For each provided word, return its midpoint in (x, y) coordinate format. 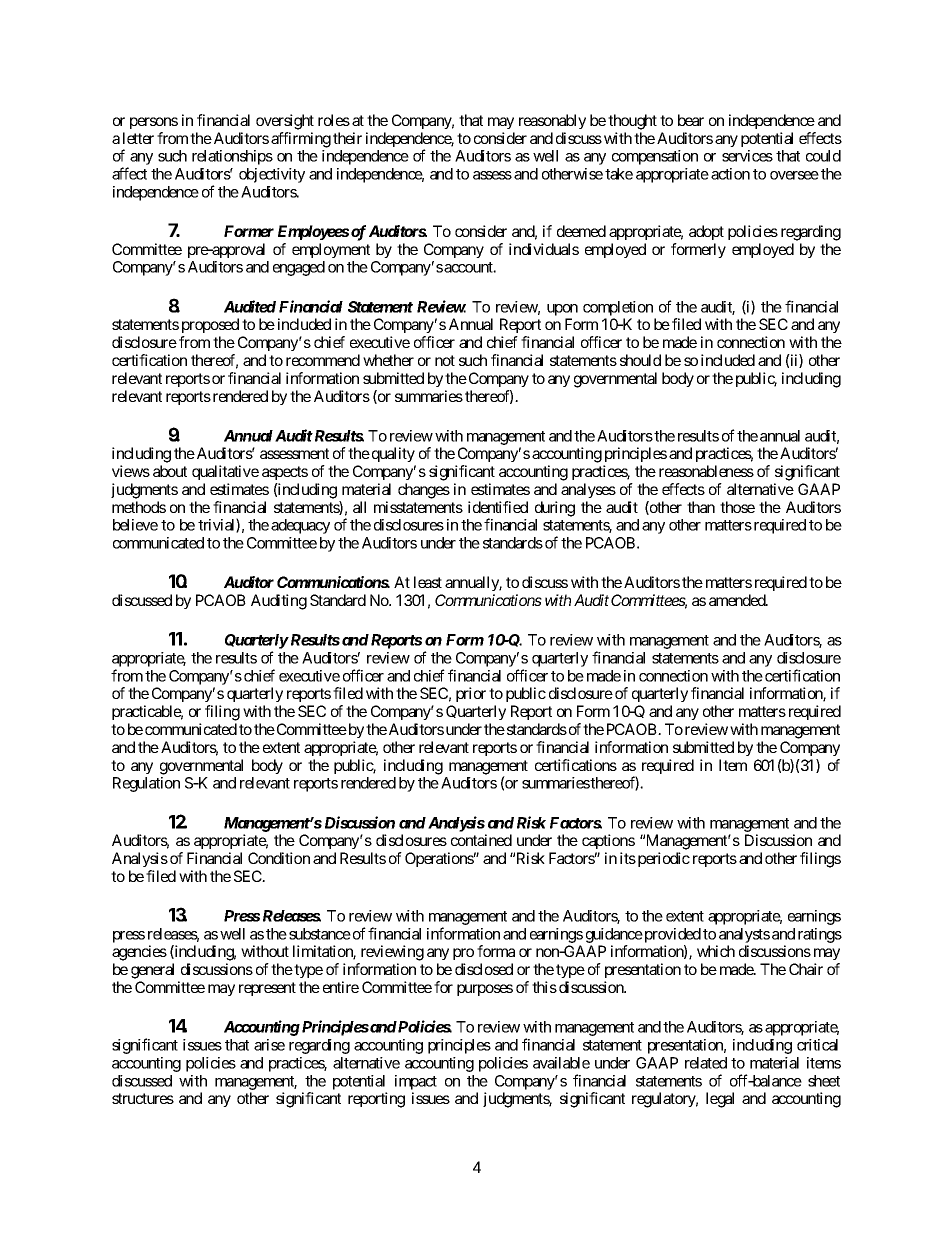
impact (416, 1082)
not (445, 360)
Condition (279, 858)
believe (135, 525)
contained (481, 840)
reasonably (552, 121)
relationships (232, 157)
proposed (210, 325)
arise (269, 1045)
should (640, 360)
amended (738, 600)
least (428, 582)
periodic (662, 859)
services (747, 156)
